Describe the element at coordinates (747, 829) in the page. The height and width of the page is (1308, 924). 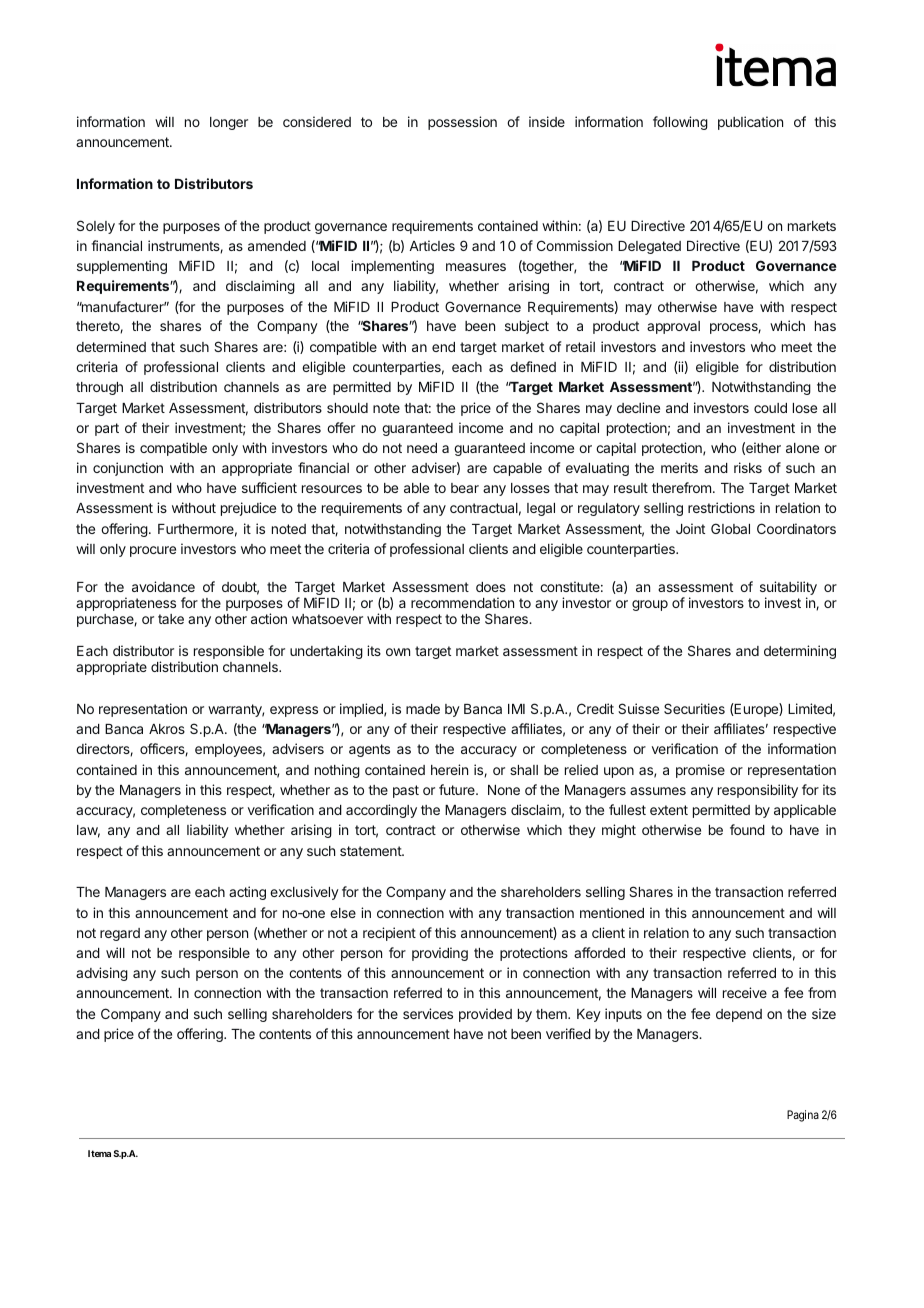
I see `found` at that location.
